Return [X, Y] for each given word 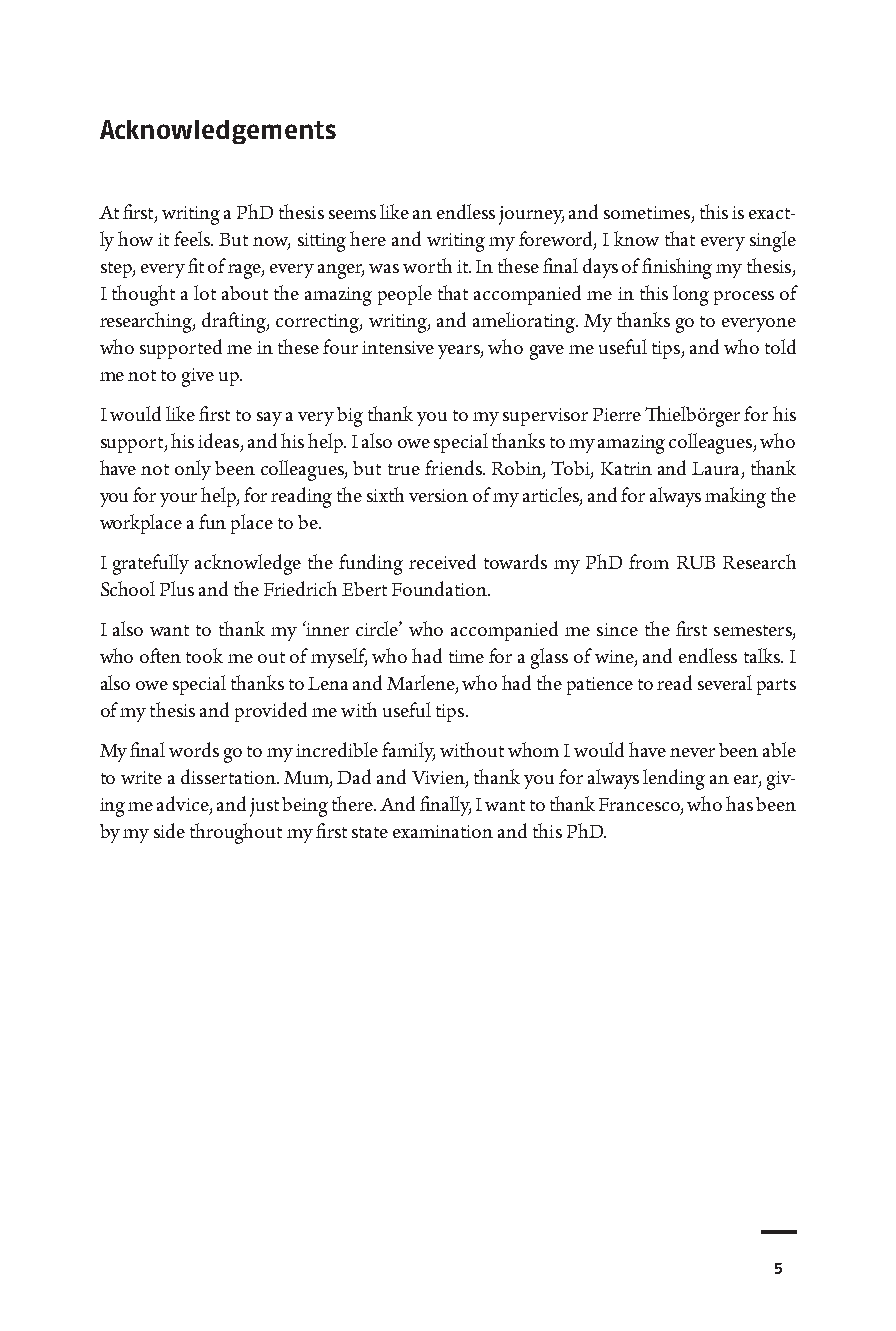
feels [193, 238]
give [198, 377]
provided [271, 712]
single [773, 241]
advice [184, 805]
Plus [177, 588]
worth [427, 265]
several [725, 682]
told [780, 346]
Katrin [626, 468]
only [193, 470]
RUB [696, 562]
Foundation [441, 588]
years [460, 352]
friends [454, 467]
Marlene [422, 684]
